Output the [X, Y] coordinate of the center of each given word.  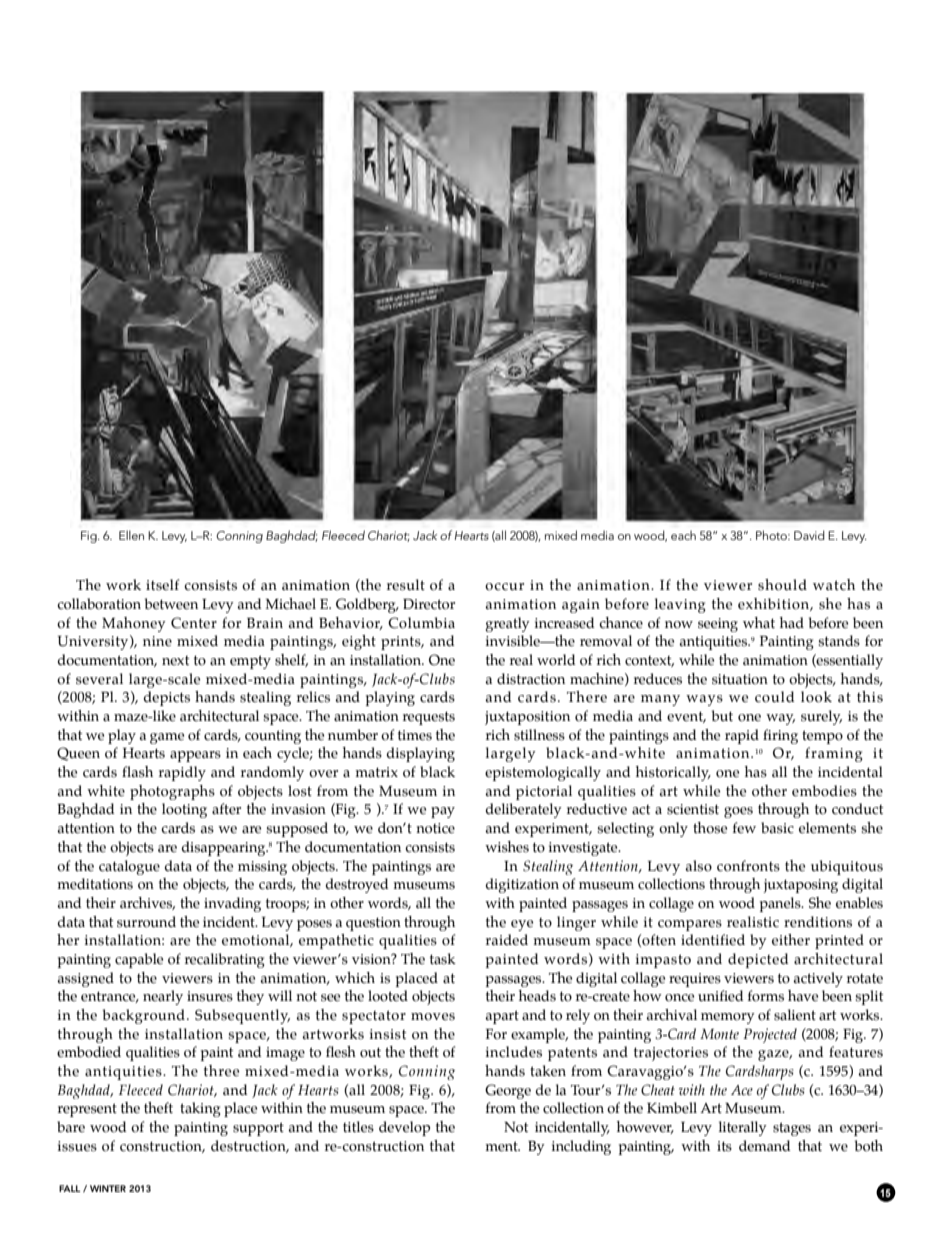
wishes [507, 847]
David [809, 535]
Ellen [131, 535]
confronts [748, 866]
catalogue [129, 867]
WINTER [108, 1188]
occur [504, 587]
